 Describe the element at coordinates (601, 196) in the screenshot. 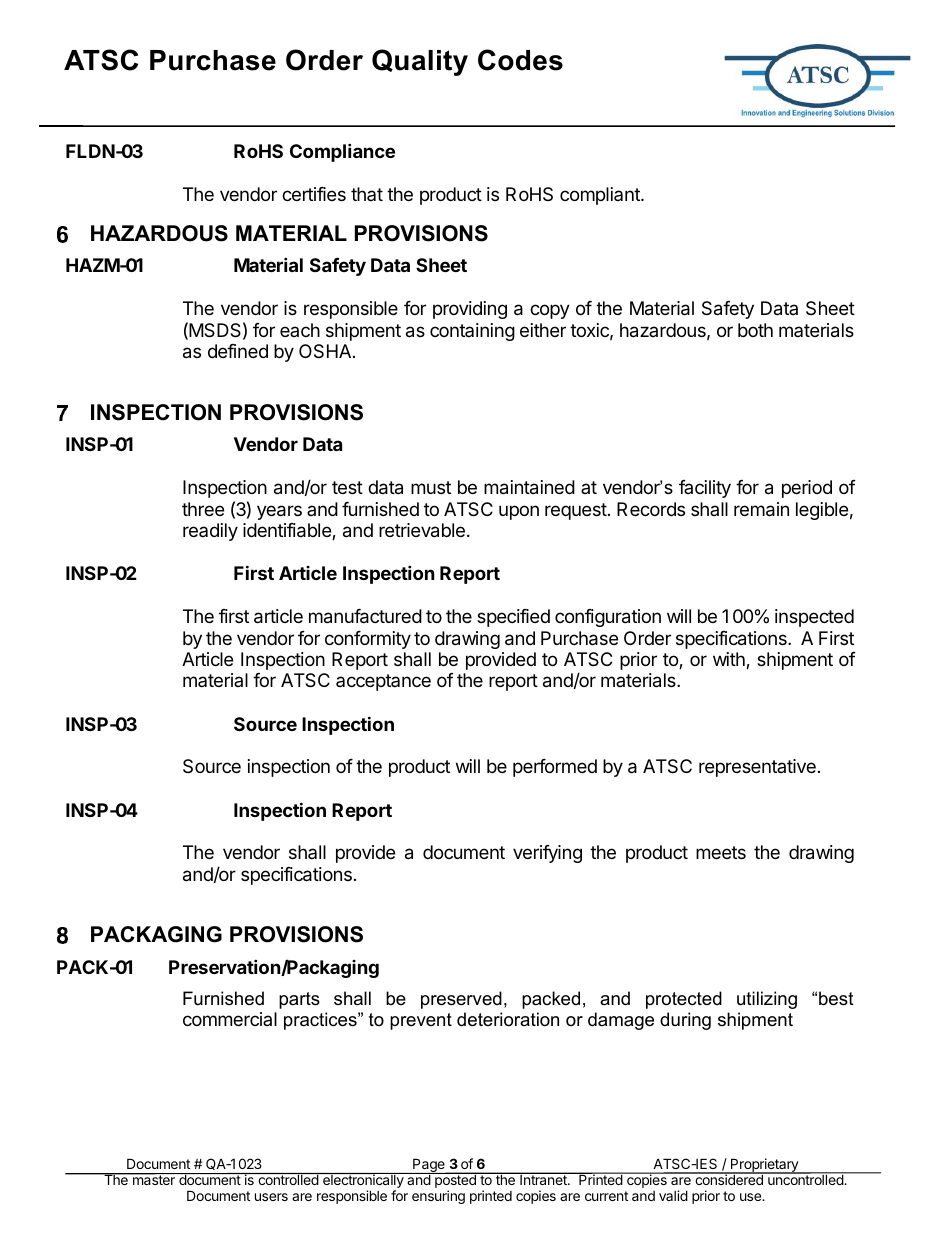

I see `compliant` at that location.
